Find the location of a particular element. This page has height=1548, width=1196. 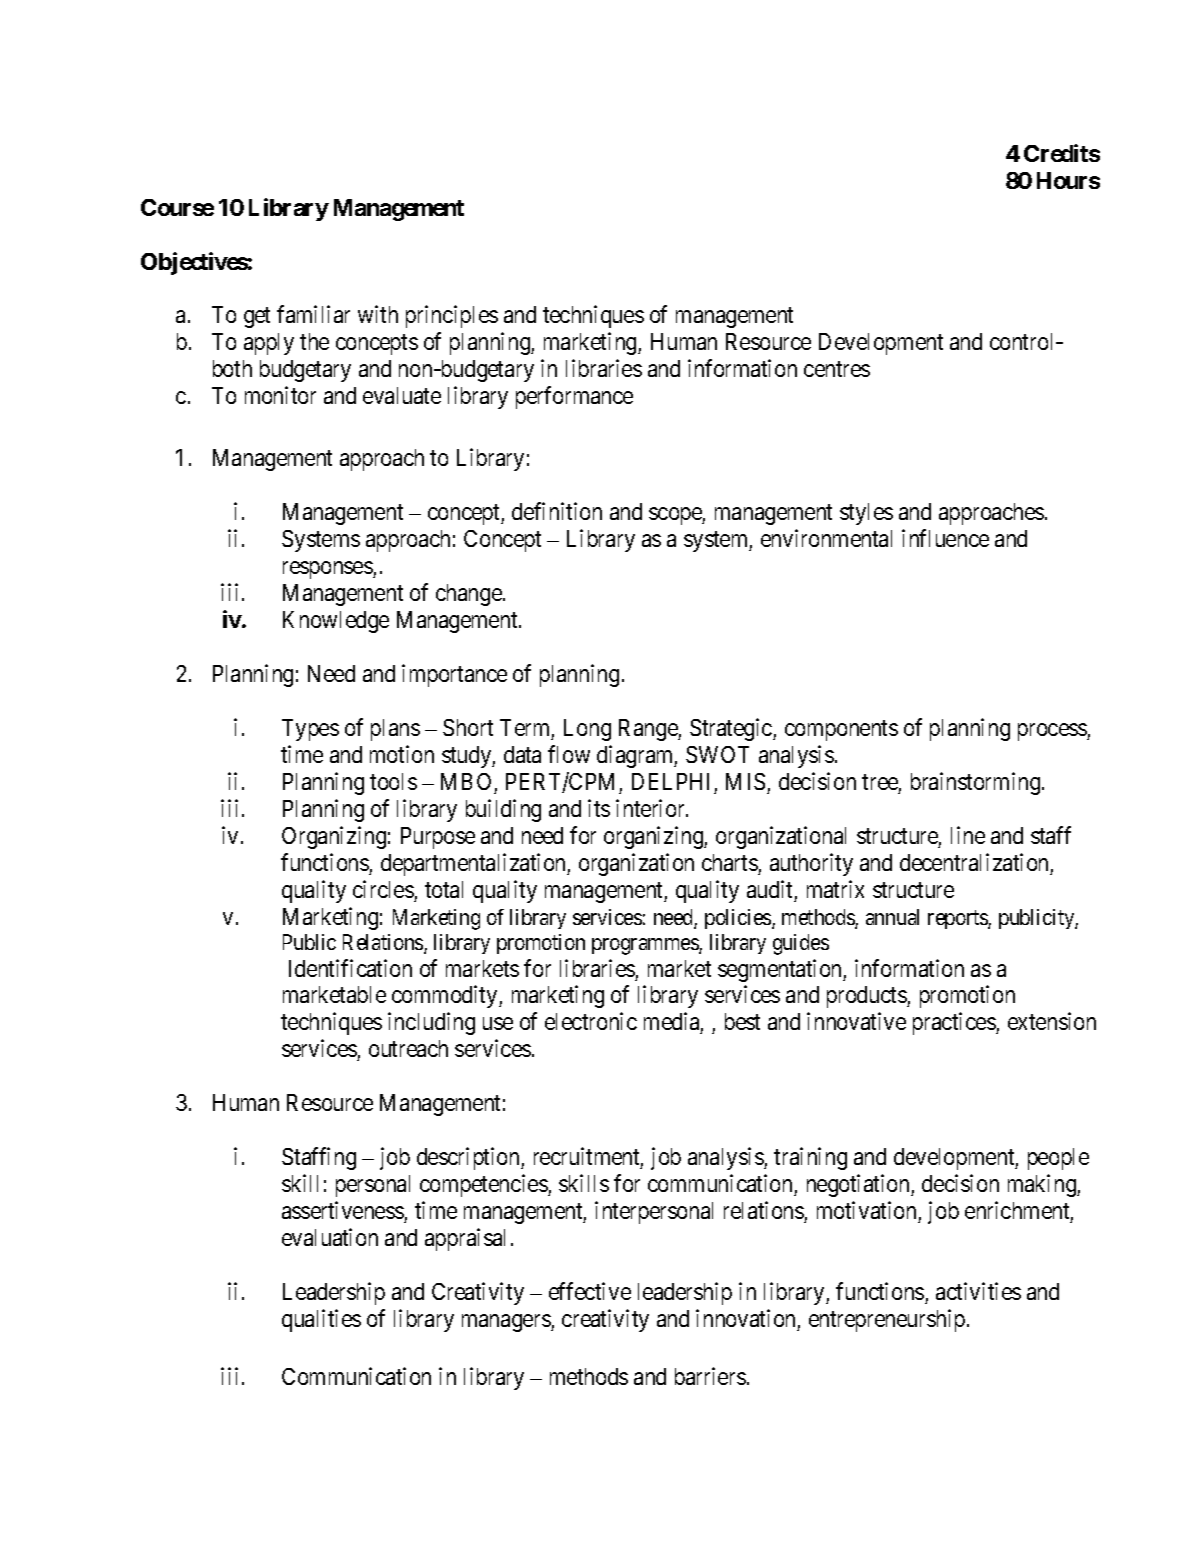

line is located at coordinates (968, 835).
